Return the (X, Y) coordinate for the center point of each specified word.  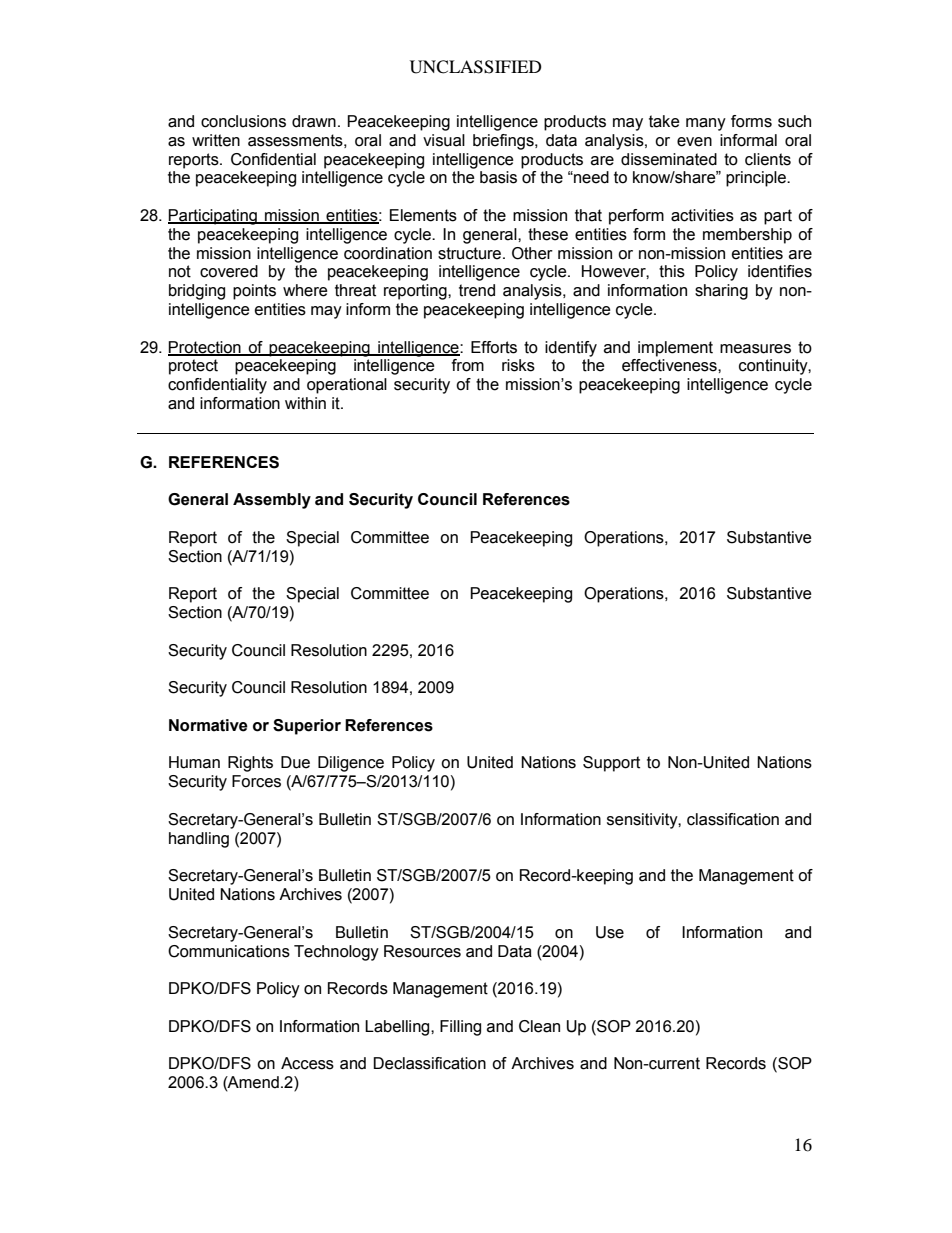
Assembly (272, 501)
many (706, 124)
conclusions (243, 121)
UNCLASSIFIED (476, 67)
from (467, 365)
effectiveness (670, 365)
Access (307, 1063)
